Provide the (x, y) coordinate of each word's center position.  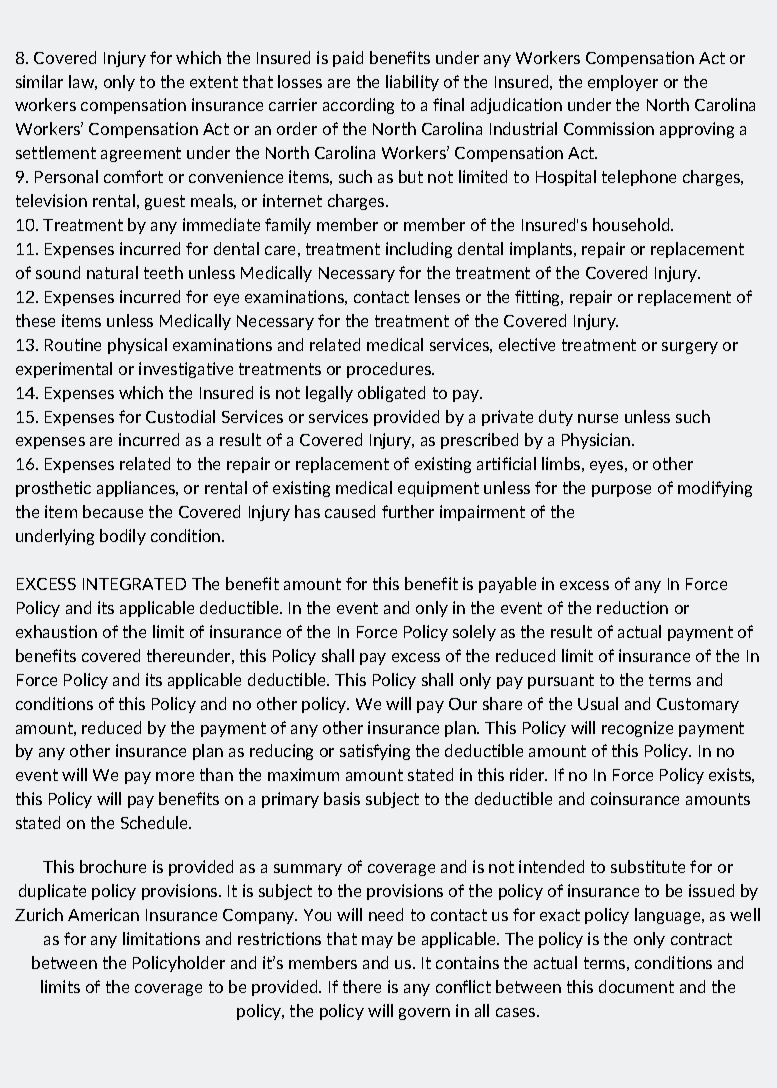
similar (39, 81)
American (103, 914)
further (408, 511)
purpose (621, 491)
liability (412, 83)
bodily (123, 537)
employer (623, 83)
